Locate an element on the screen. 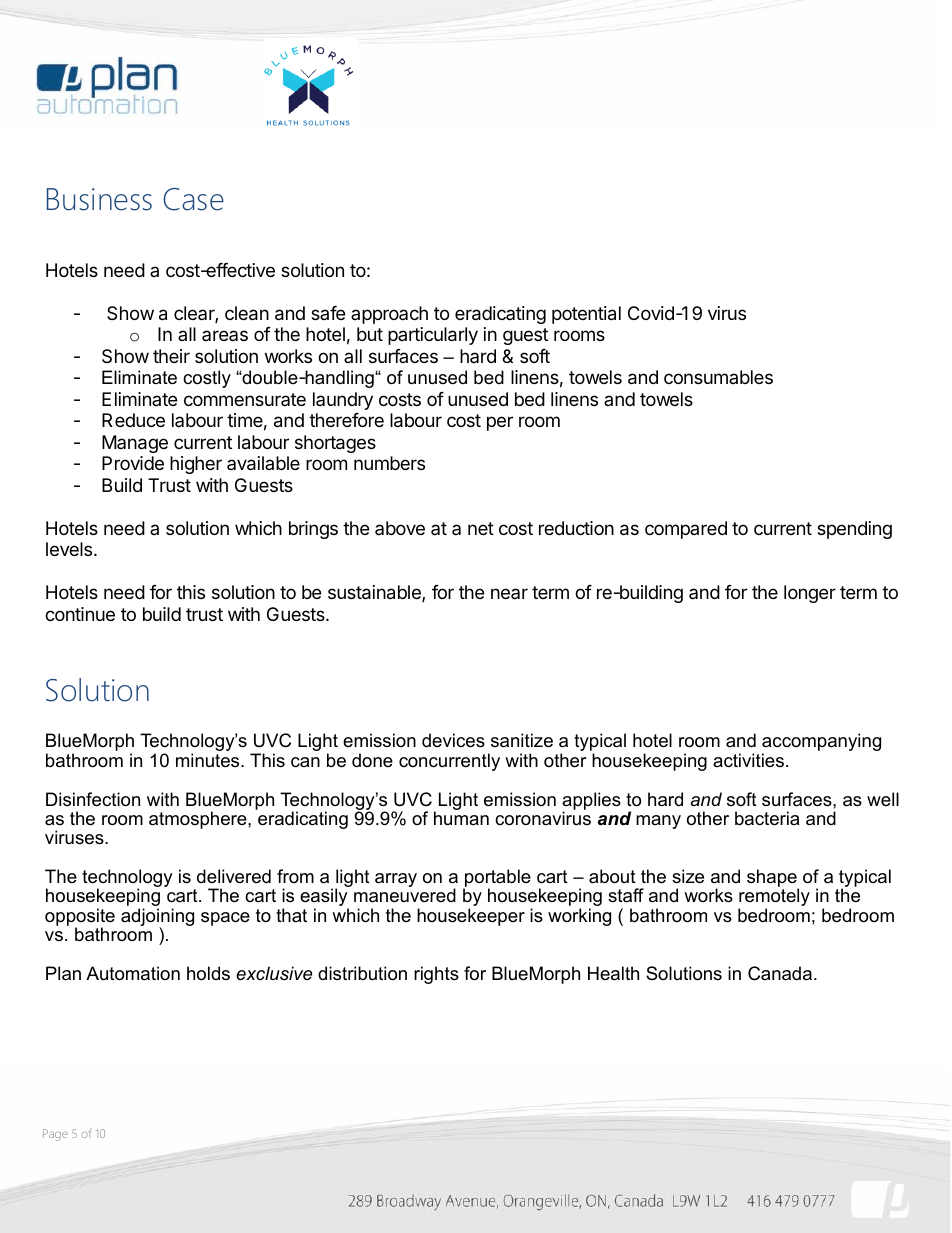 This screenshot has width=952, height=1233. devices is located at coordinates (453, 740).
